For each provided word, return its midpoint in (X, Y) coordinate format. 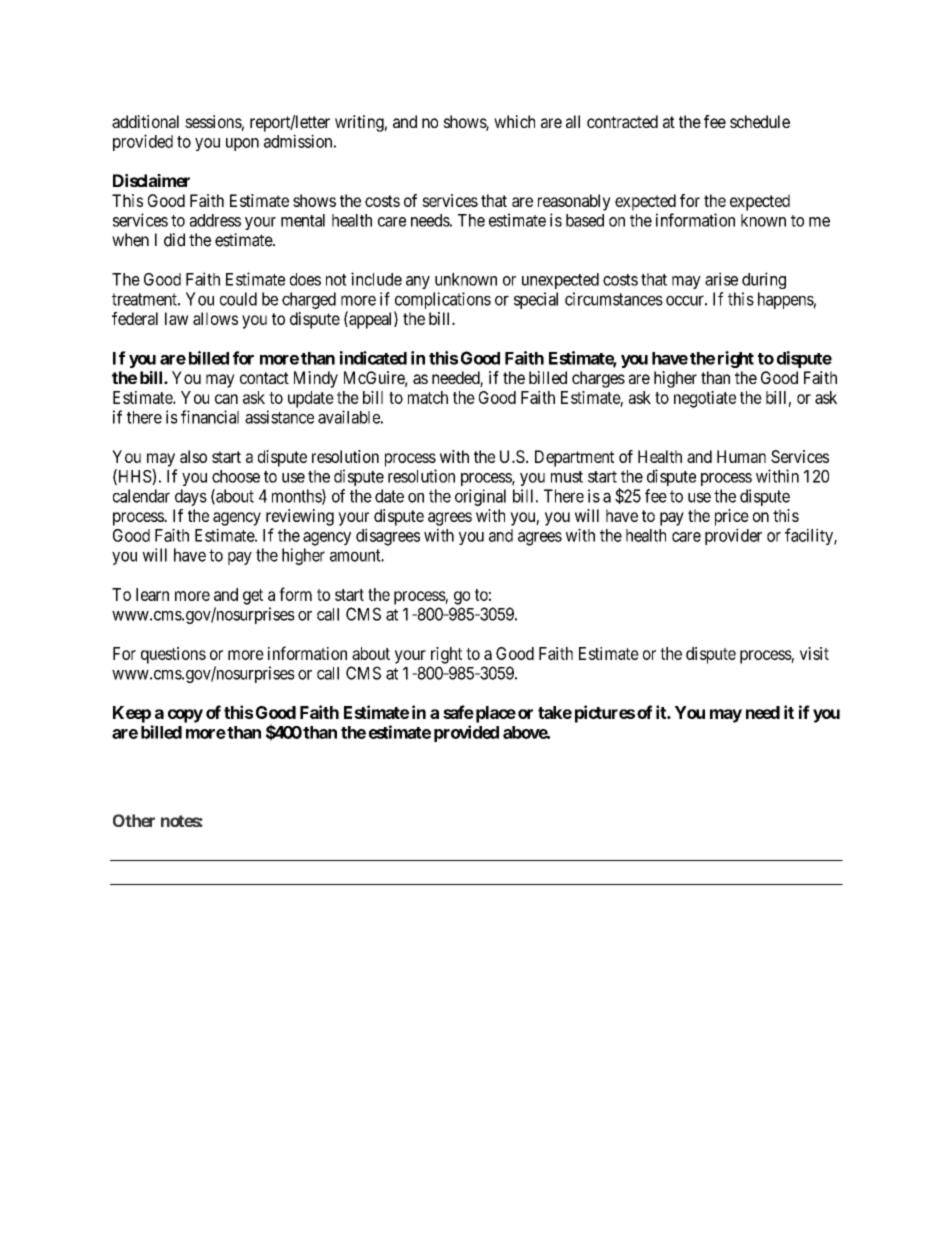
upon (242, 144)
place (494, 714)
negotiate (705, 399)
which (514, 121)
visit (814, 653)
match (428, 397)
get (253, 597)
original (480, 497)
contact (264, 378)
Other (134, 820)
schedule (760, 121)
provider (733, 536)
